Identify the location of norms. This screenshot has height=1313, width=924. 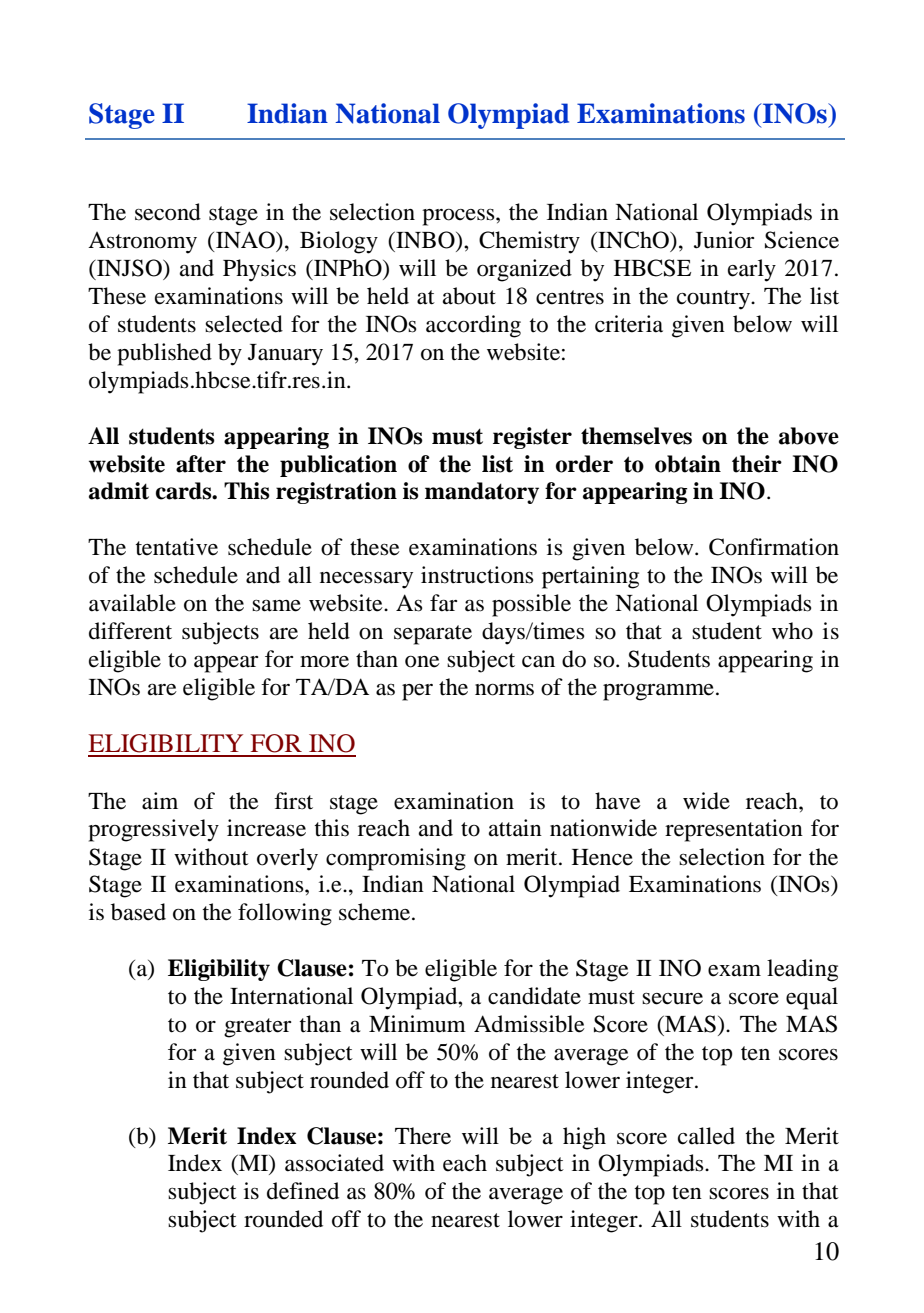
(504, 690).
